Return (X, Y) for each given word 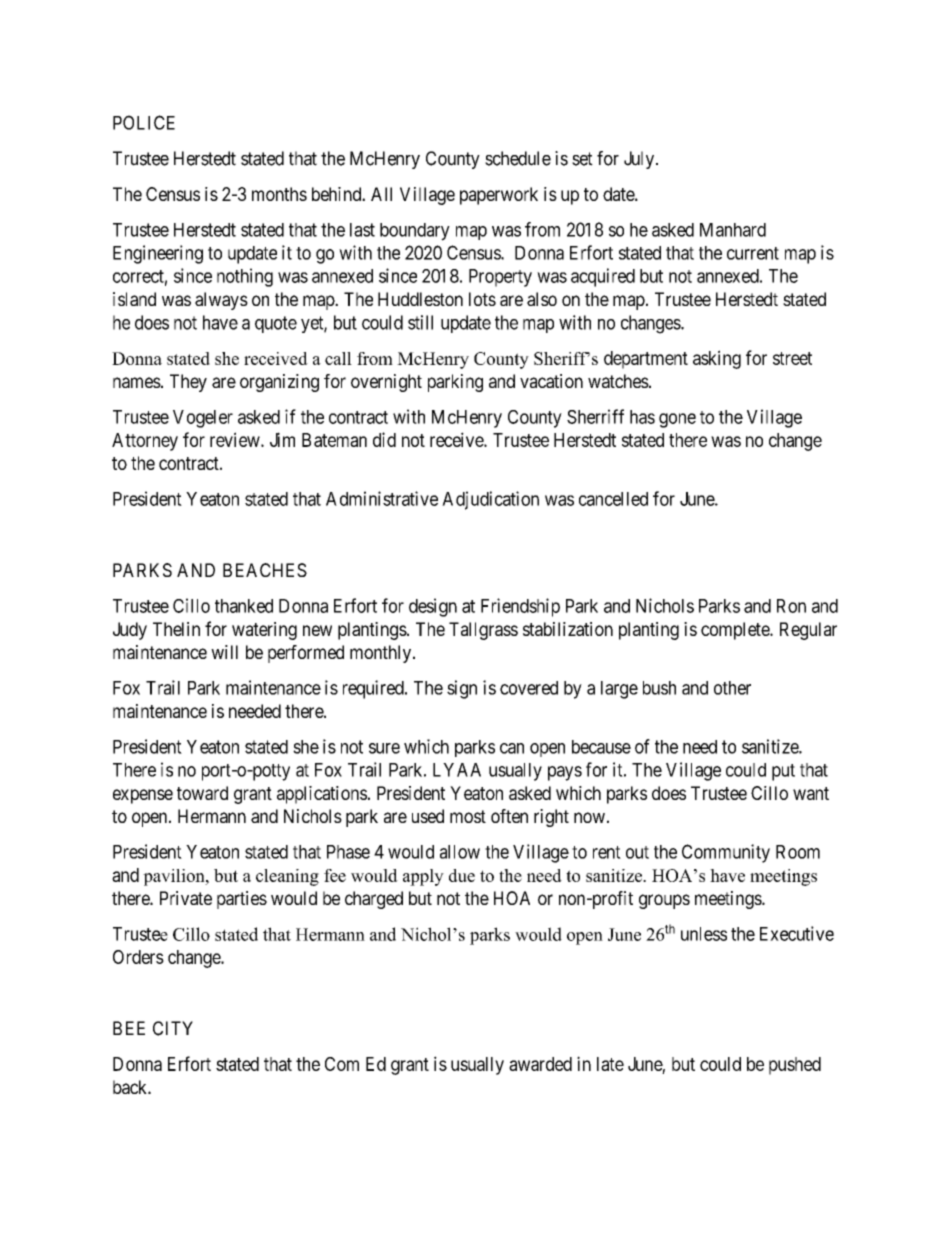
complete (736, 631)
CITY (173, 1028)
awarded (540, 1064)
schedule (518, 158)
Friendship (520, 607)
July (640, 160)
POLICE (144, 122)
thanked (244, 606)
